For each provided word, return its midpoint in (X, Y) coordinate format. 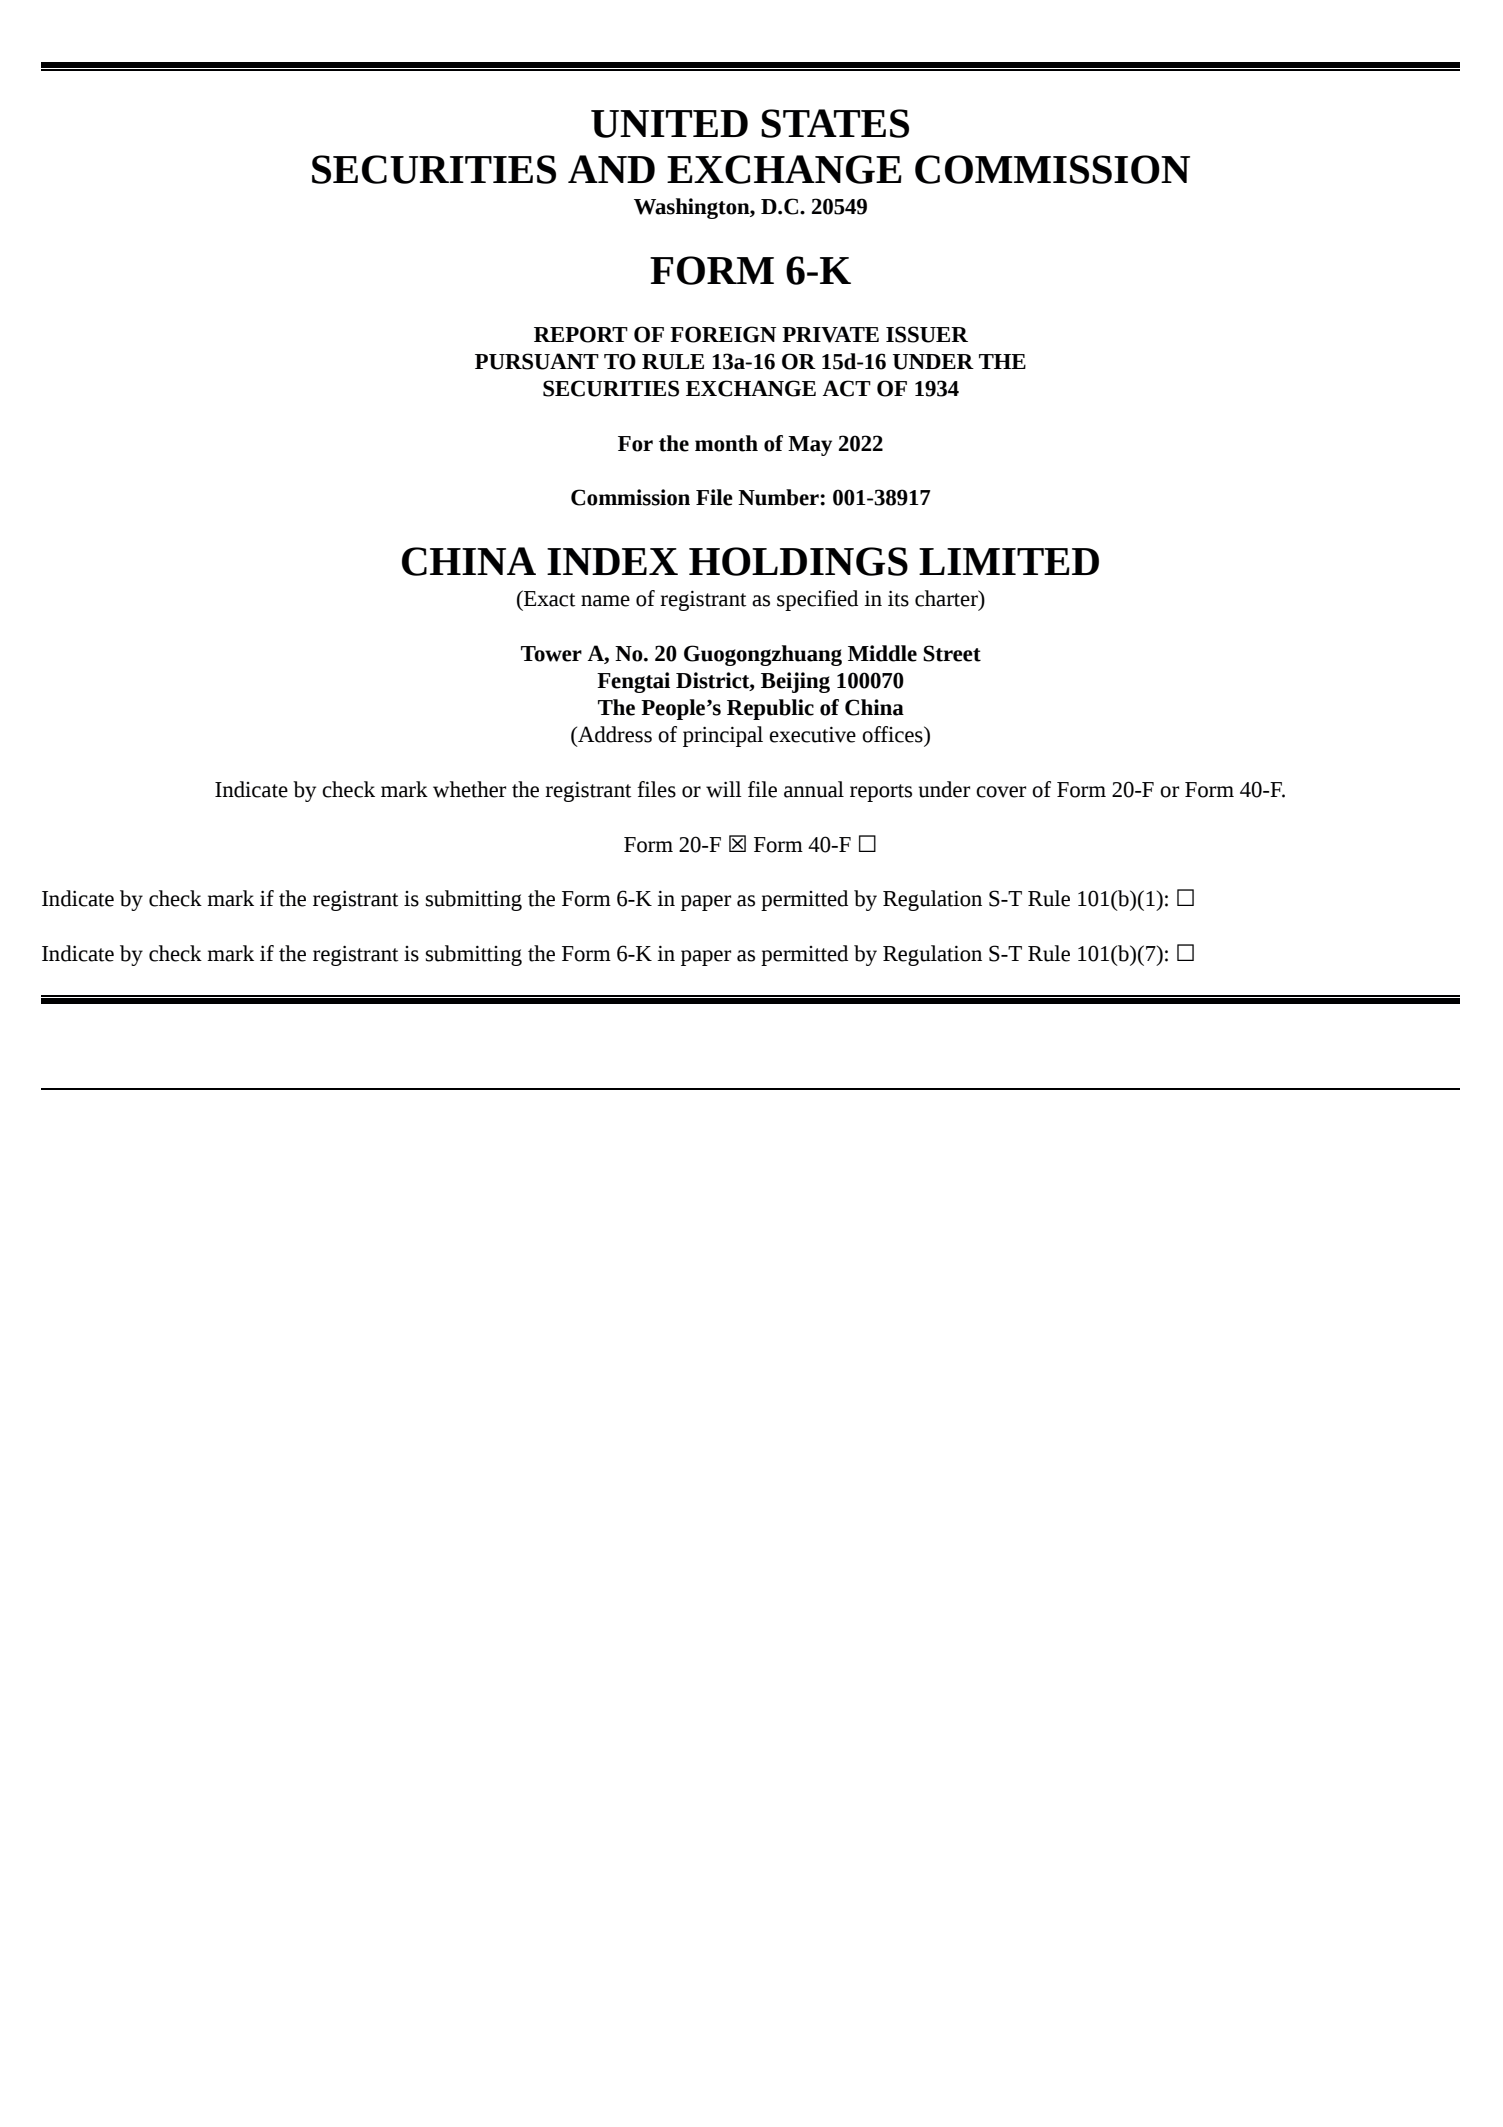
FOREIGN (723, 334)
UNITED (669, 124)
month (726, 443)
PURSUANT (537, 361)
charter (947, 598)
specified (817, 600)
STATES (835, 123)
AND (611, 169)
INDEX (612, 561)
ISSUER (927, 334)
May (810, 446)
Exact (549, 598)
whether (469, 789)
